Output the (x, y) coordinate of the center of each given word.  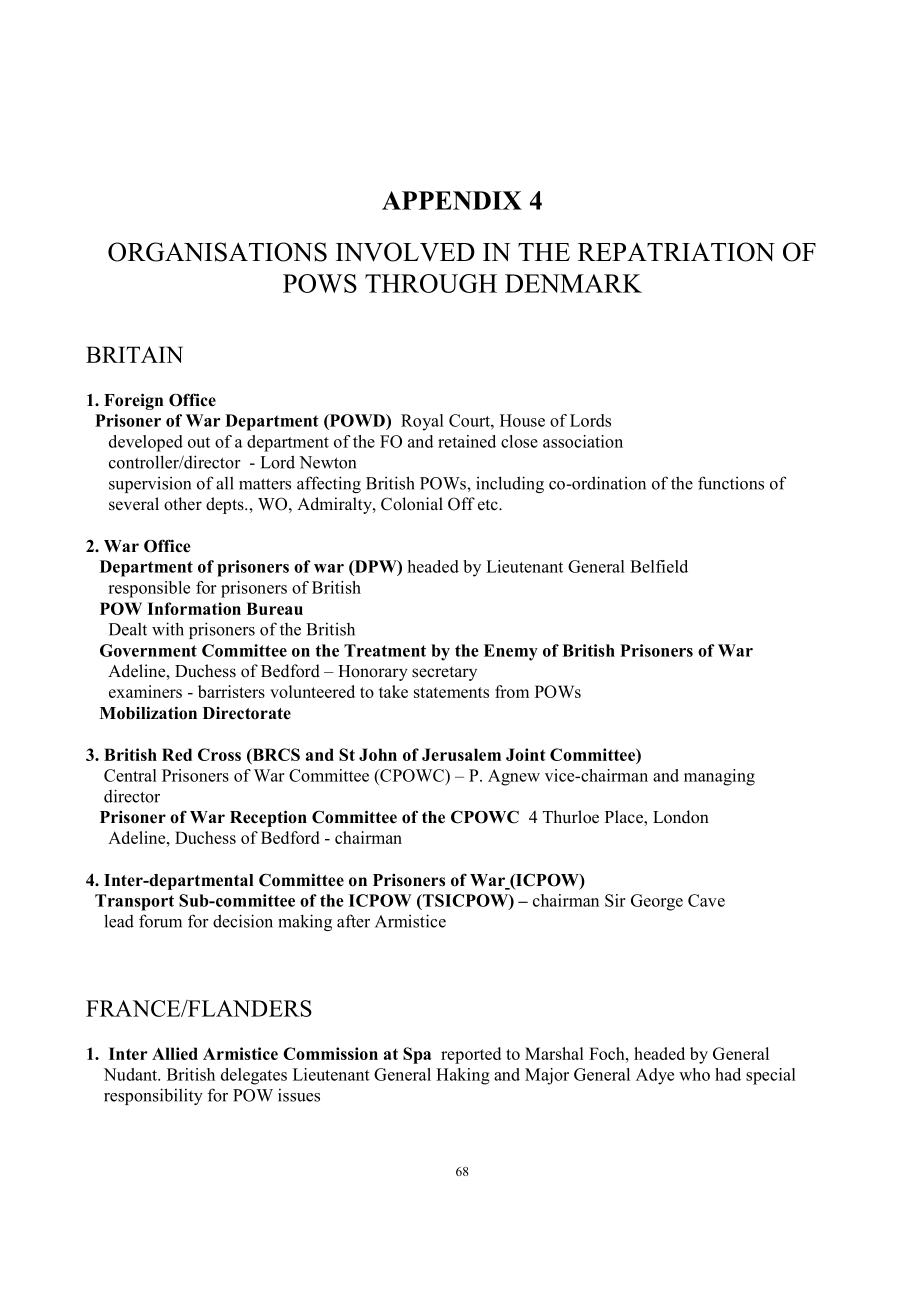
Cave (706, 900)
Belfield (659, 566)
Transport (134, 902)
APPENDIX (452, 200)
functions (731, 483)
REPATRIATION (676, 252)
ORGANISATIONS (217, 252)
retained (467, 441)
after (353, 921)
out (199, 442)
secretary (444, 673)
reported (471, 1055)
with (168, 629)
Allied (175, 1053)
